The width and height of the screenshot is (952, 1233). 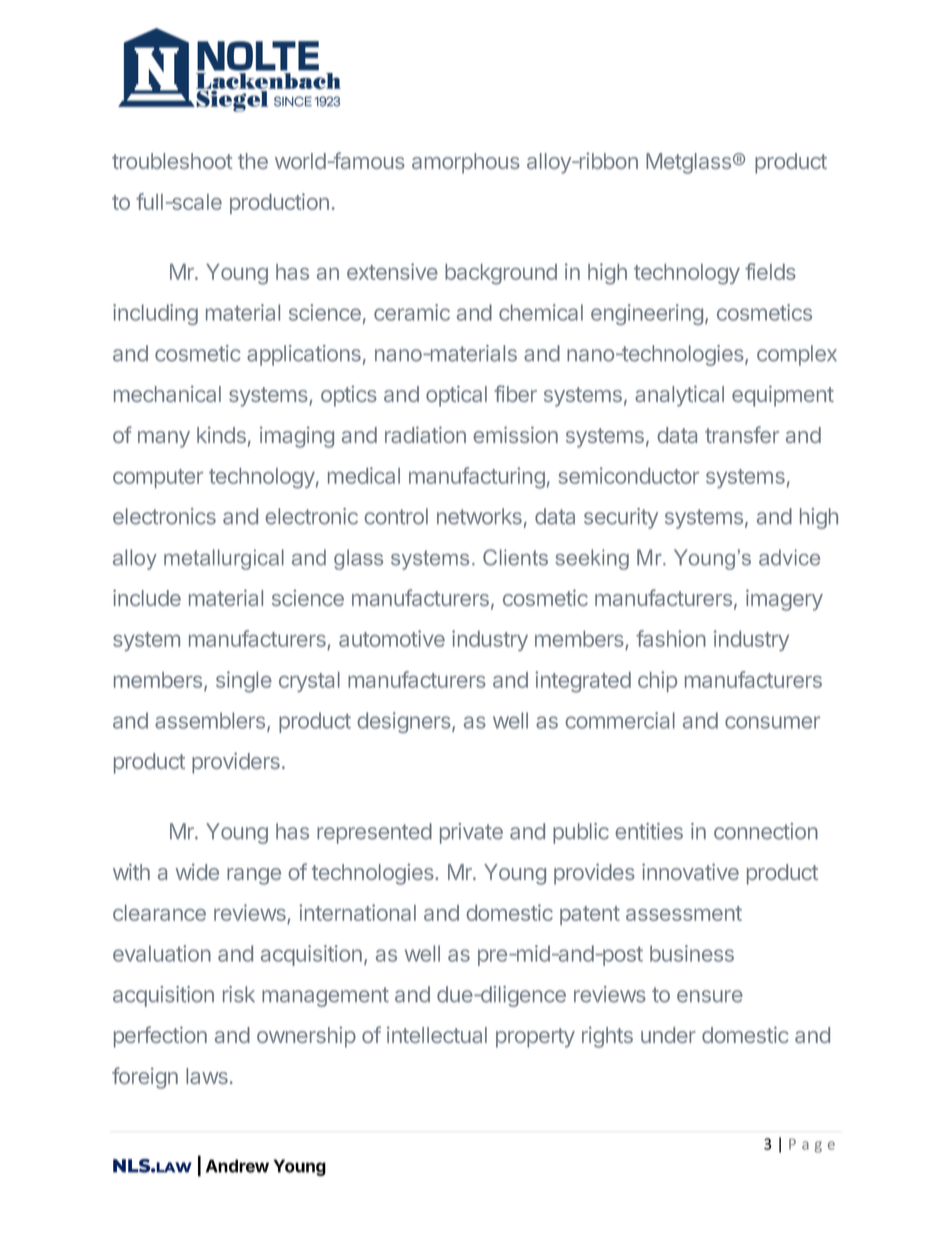 I want to click on wide, so click(x=197, y=871).
